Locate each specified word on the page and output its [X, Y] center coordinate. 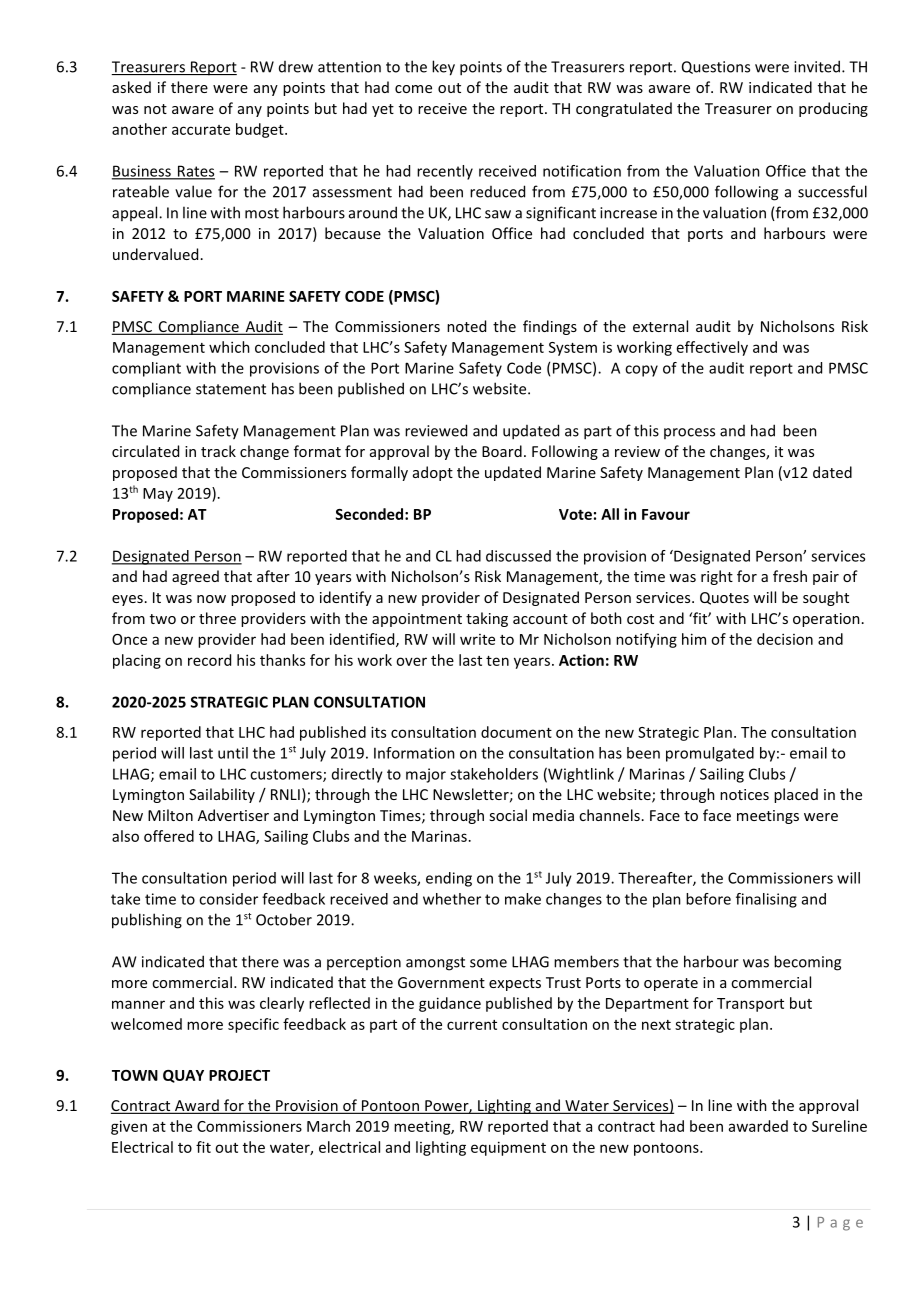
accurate [201, 130]
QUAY [183, 1076]
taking [487, 619]
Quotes [724, 598]
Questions [716, 67]
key [443, 68]
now [211, 599]
